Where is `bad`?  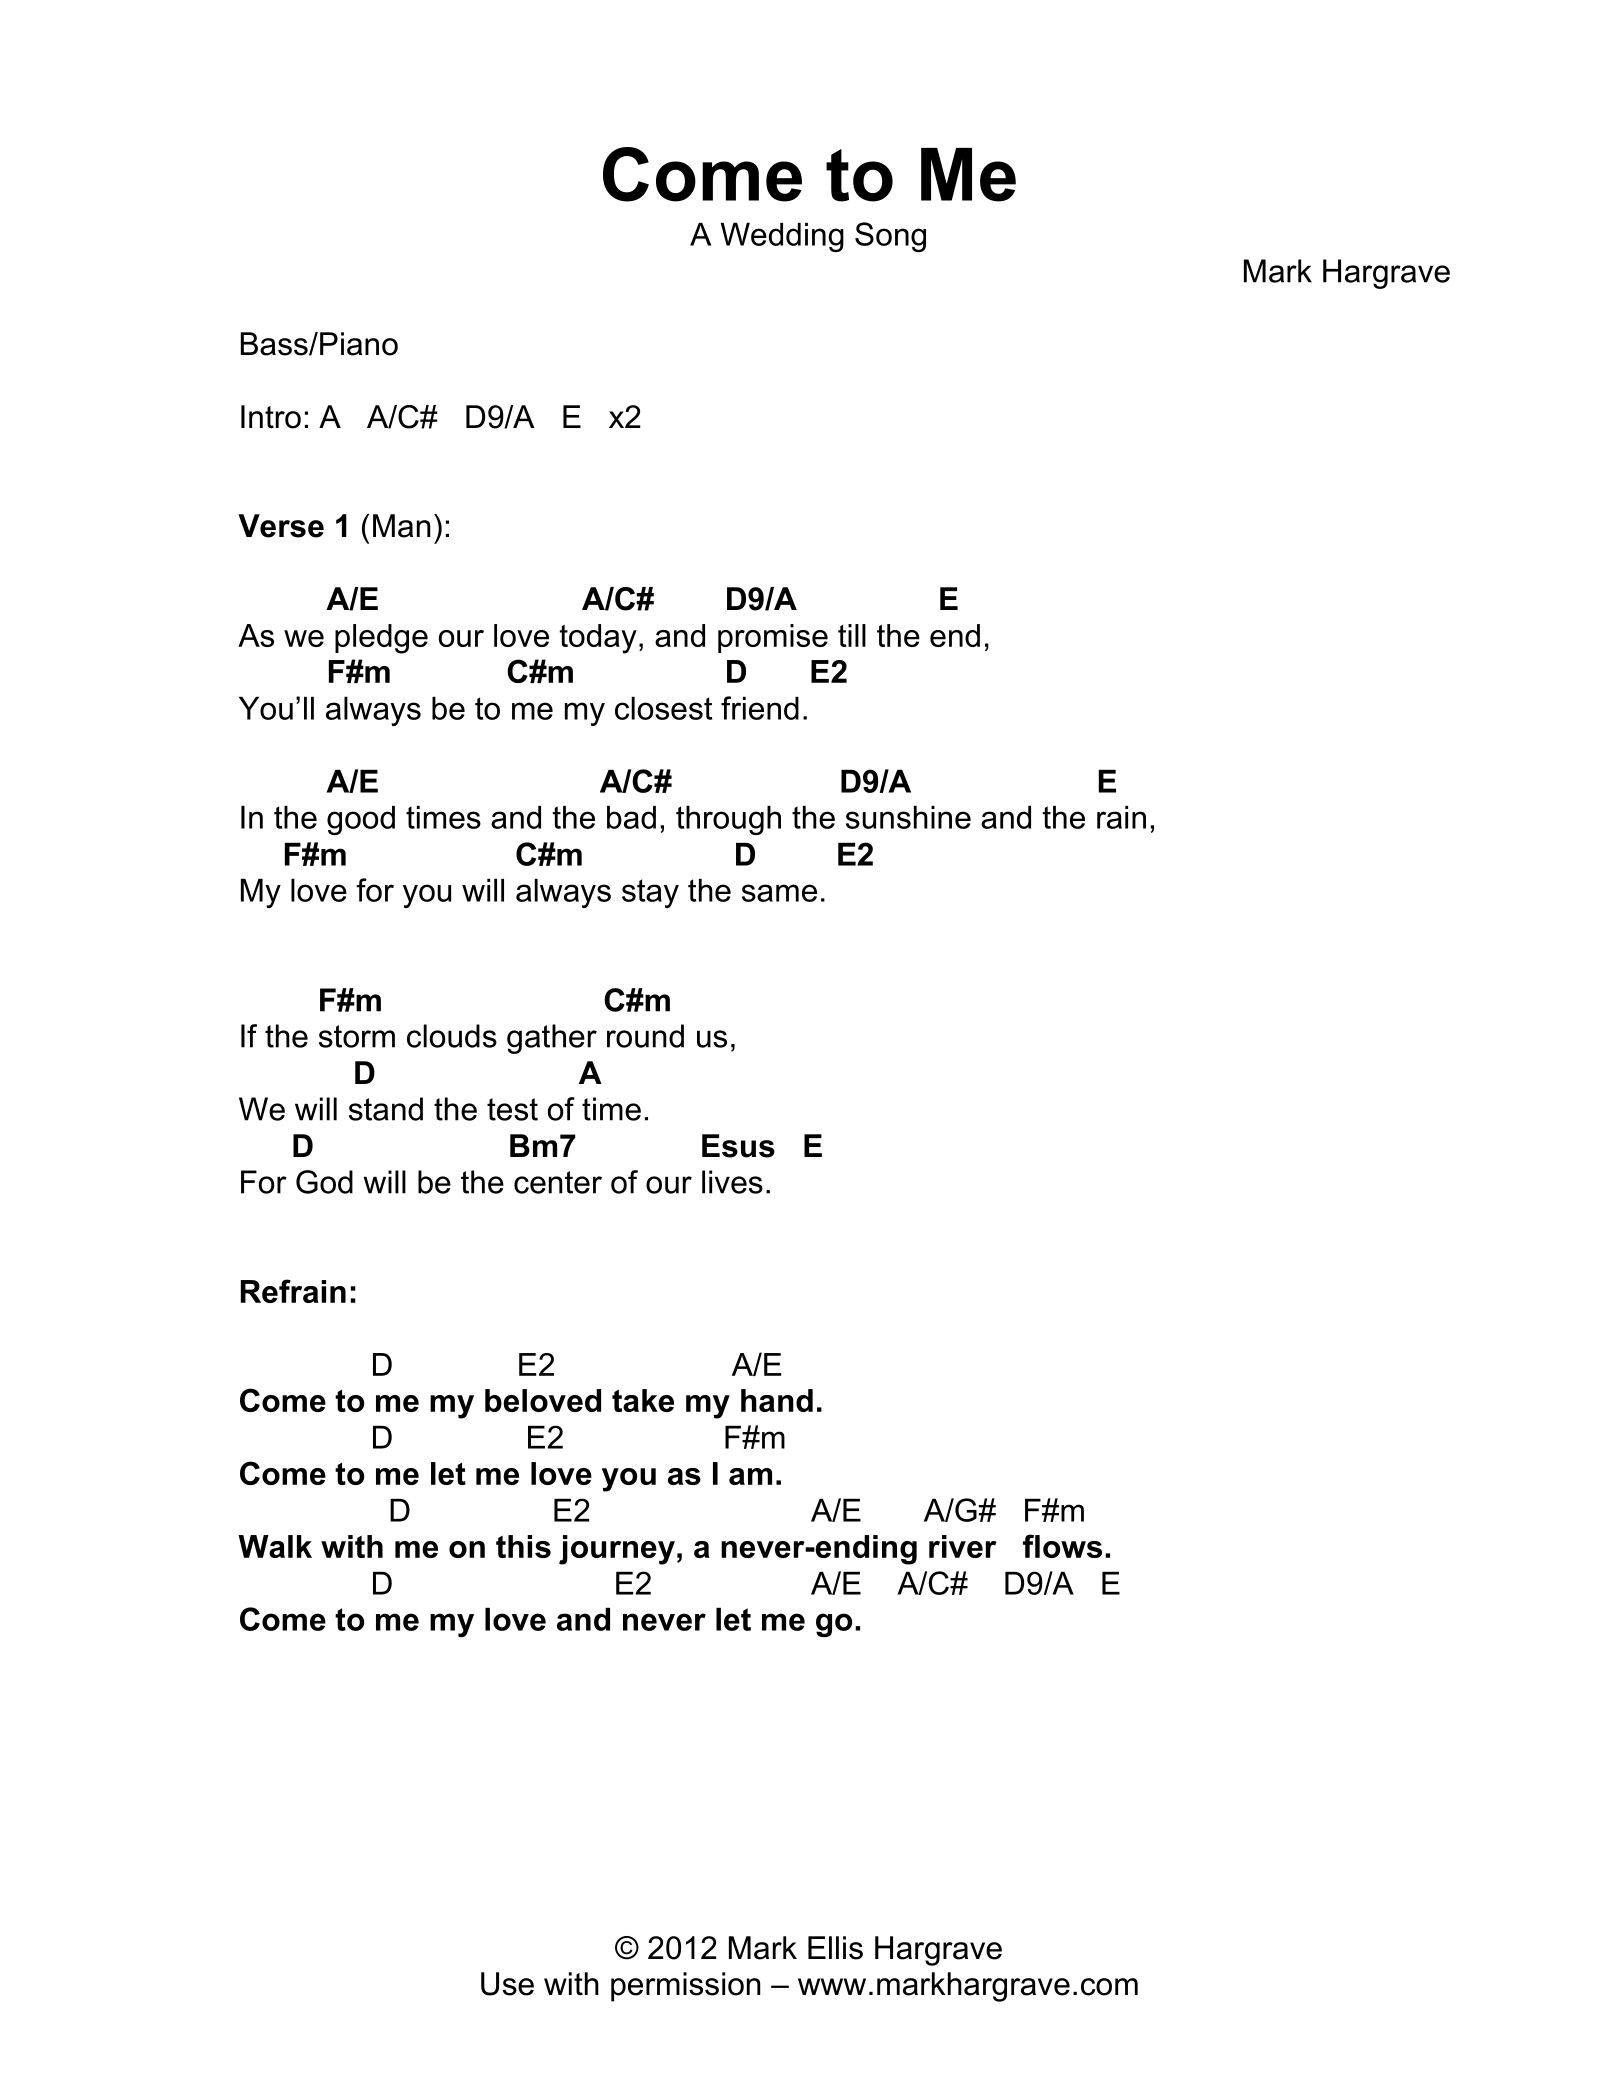 bad is located at coordinates (631, 817).
